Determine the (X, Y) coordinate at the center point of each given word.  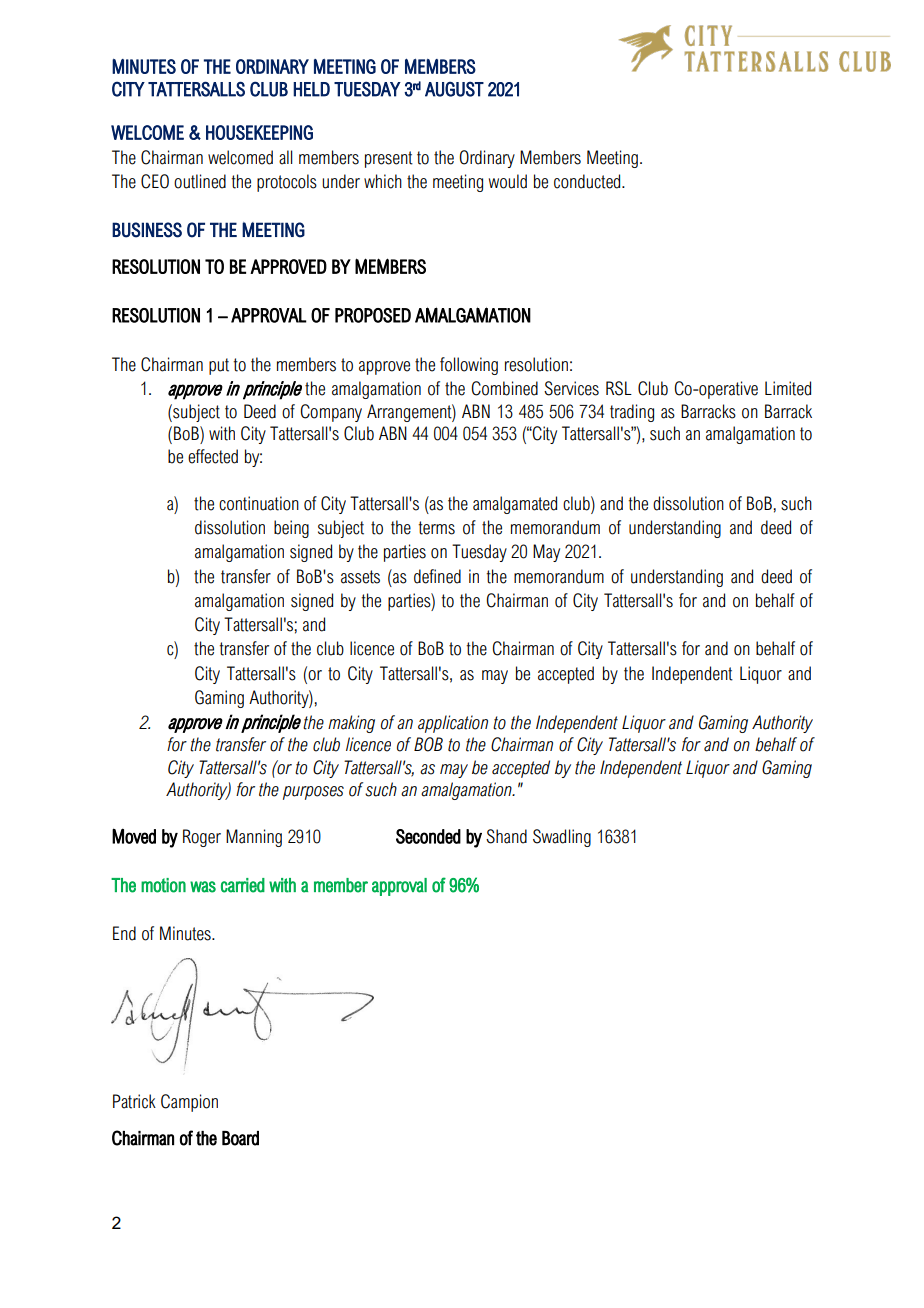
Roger (202, 838)
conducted (588, 181)
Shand (506, 836)
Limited (788, 388)
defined (437, 576)
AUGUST (454, 89)
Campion (189, 1103)
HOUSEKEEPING (259, 132)
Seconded (428, 836)
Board (240, 1138)
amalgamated (515, 505)
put (219, 366)
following (469, 366)
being (291, 529)
